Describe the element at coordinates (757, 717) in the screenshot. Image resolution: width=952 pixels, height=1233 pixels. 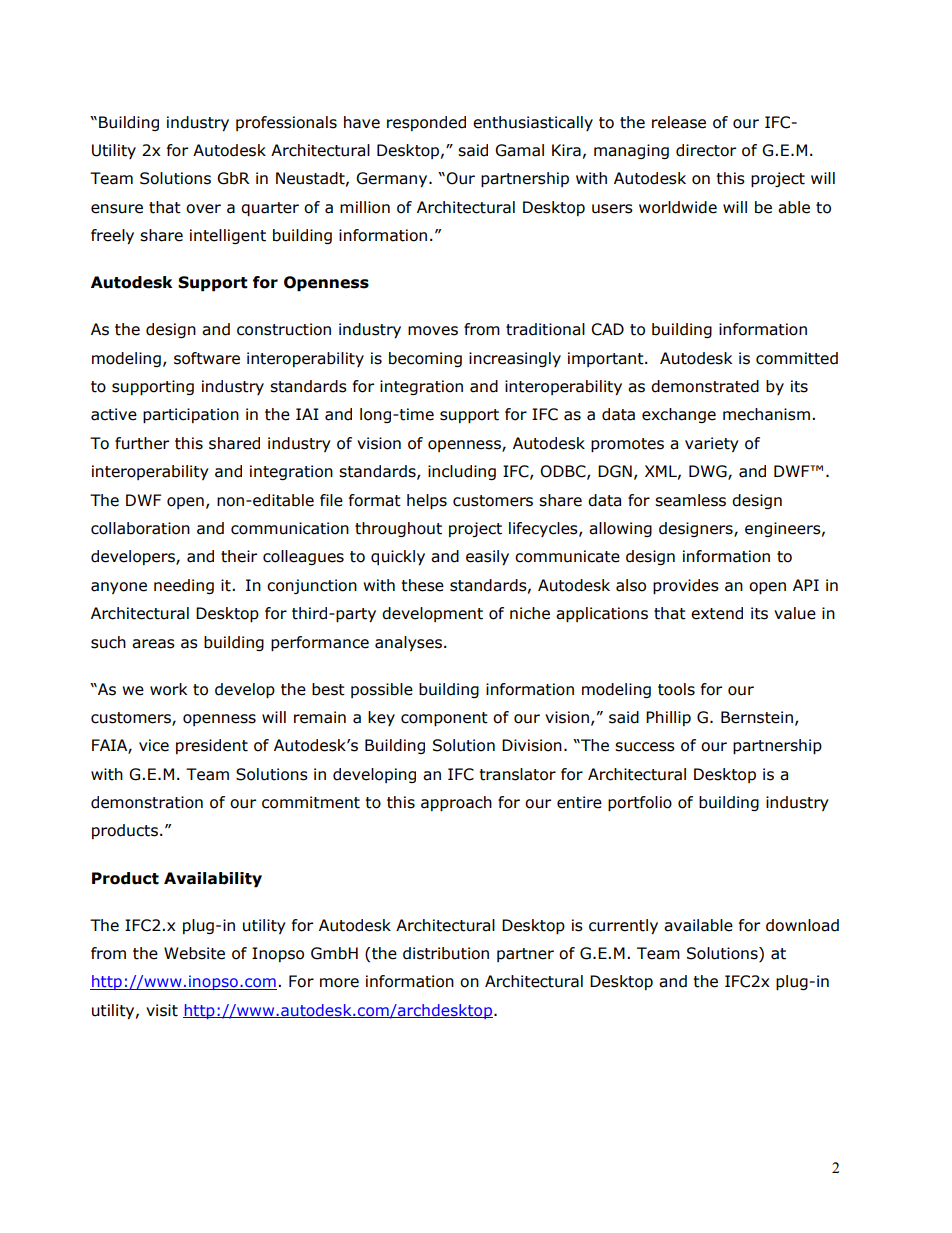
I see `Bernstein` at that location.
